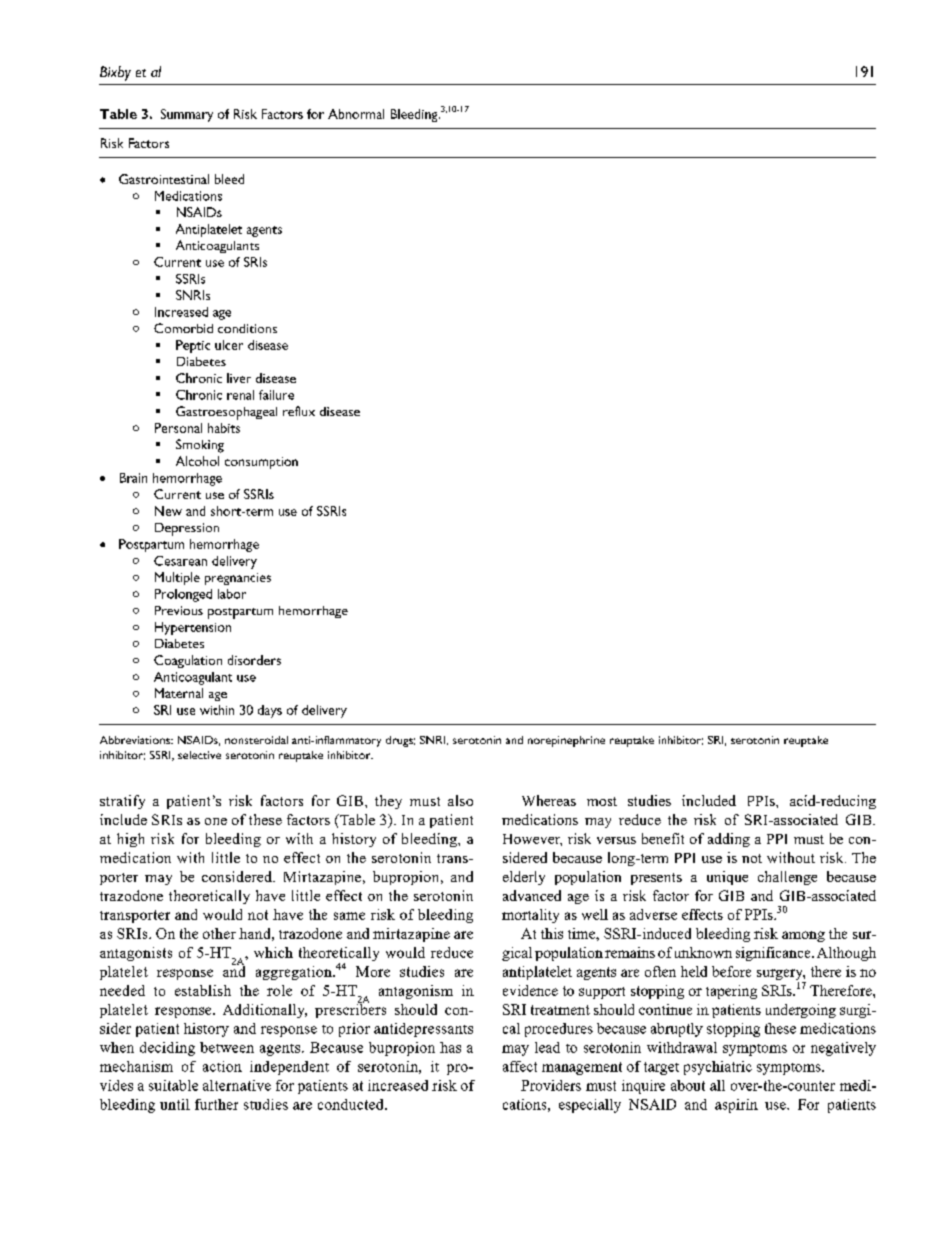 The height and width of the screenshot is (1237, 952). What do you see at coordinates (187, 115) in the screenshot?
I see `Summary` at bounding box center [187, 115].
